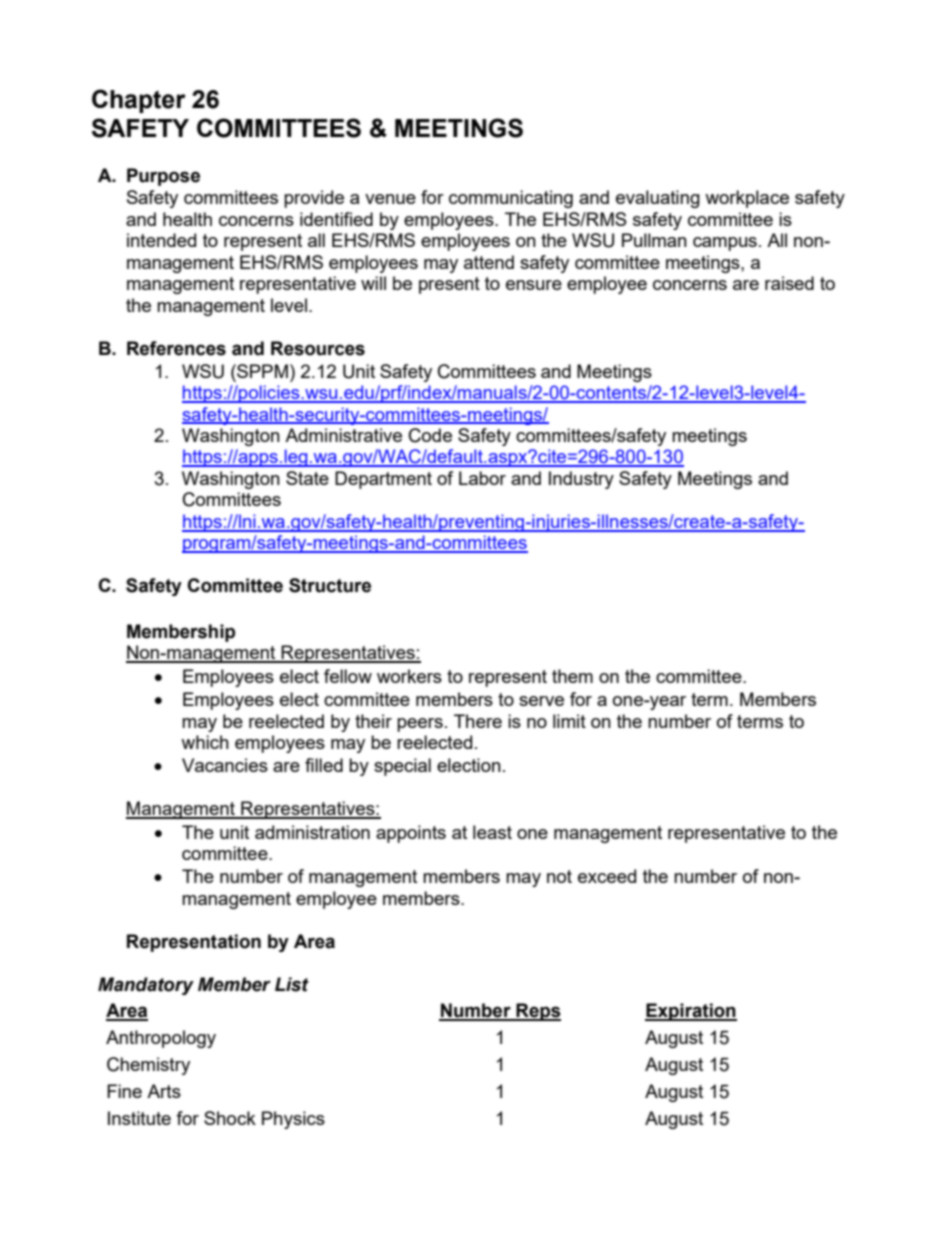  Describe the element at coordinates (747, 199) in the page. I see `workplace` at that location.
